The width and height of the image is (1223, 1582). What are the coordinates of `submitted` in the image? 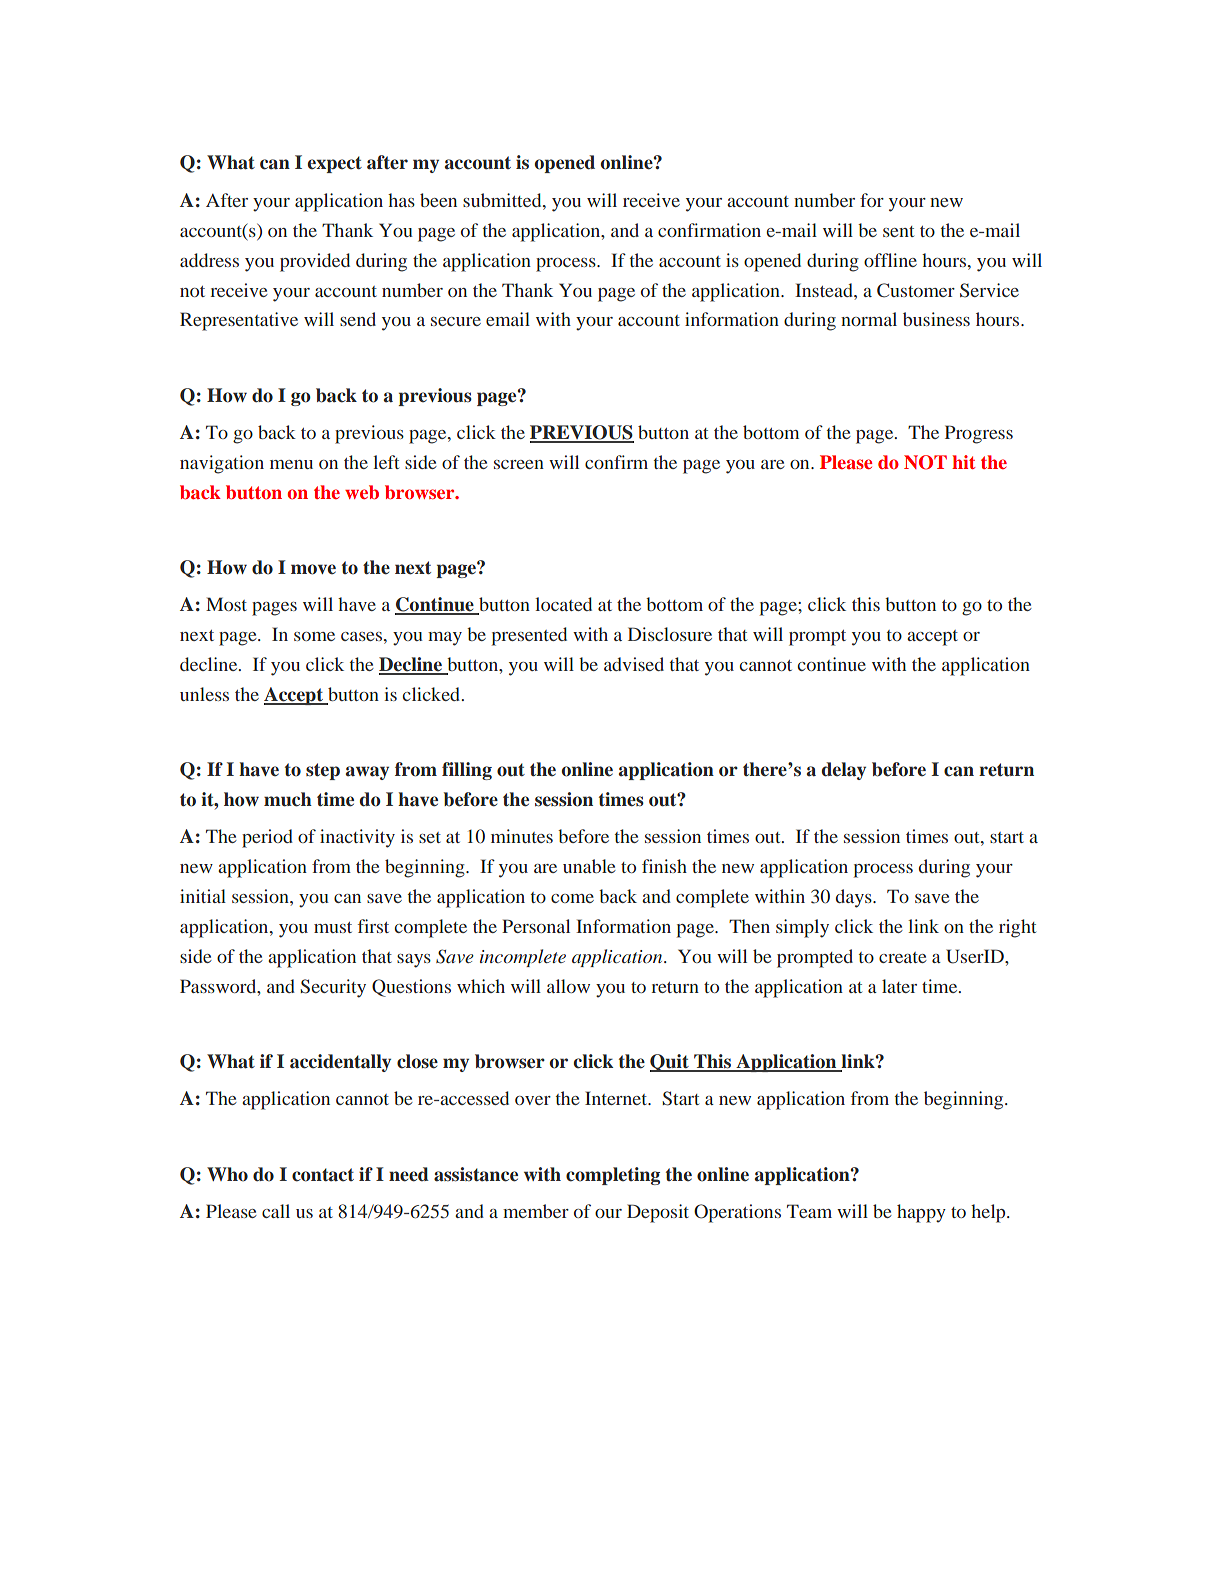 It's located at (503, 200).
